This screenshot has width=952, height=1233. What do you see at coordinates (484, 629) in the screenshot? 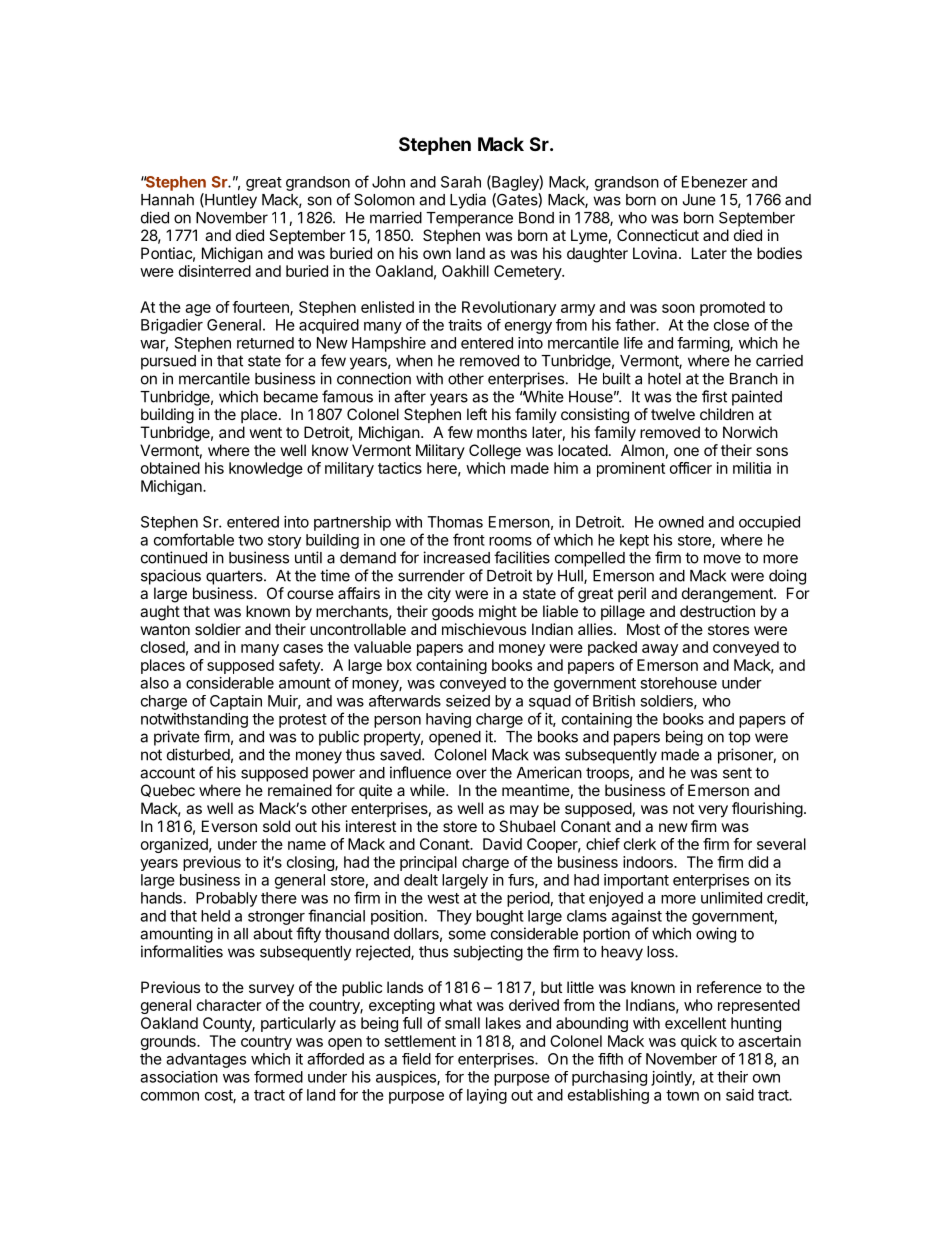
I see `mischievous` at bounding box center [484, 629].
